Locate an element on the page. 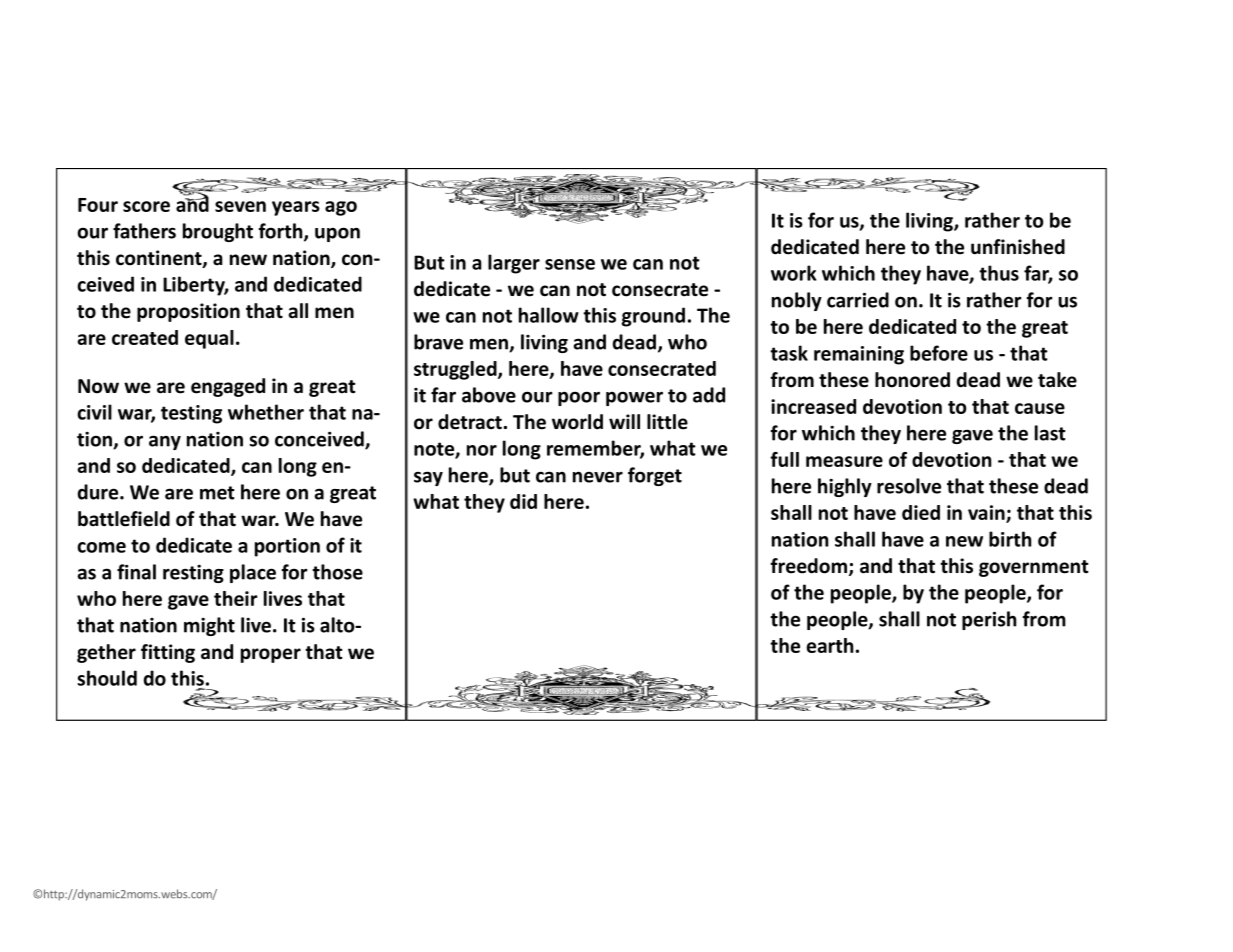 The image size is (1233, 952). battlefield is located at coordinates (124, 519).
